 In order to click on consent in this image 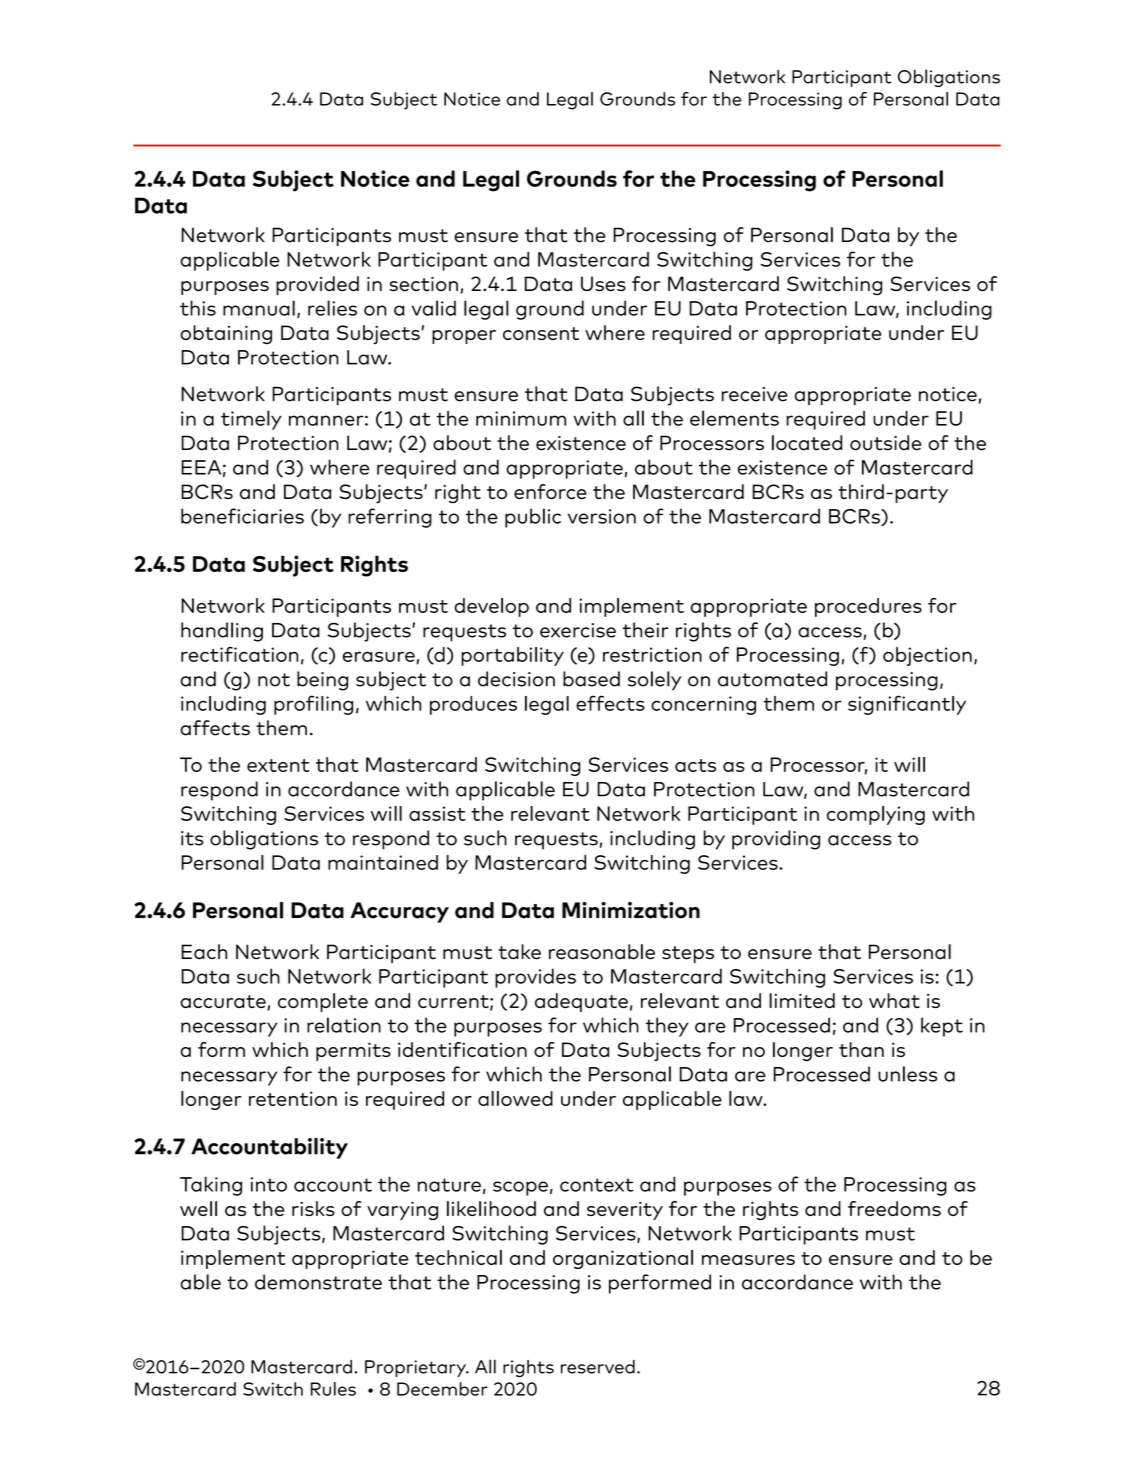, I will do `click(541, 333)`.
